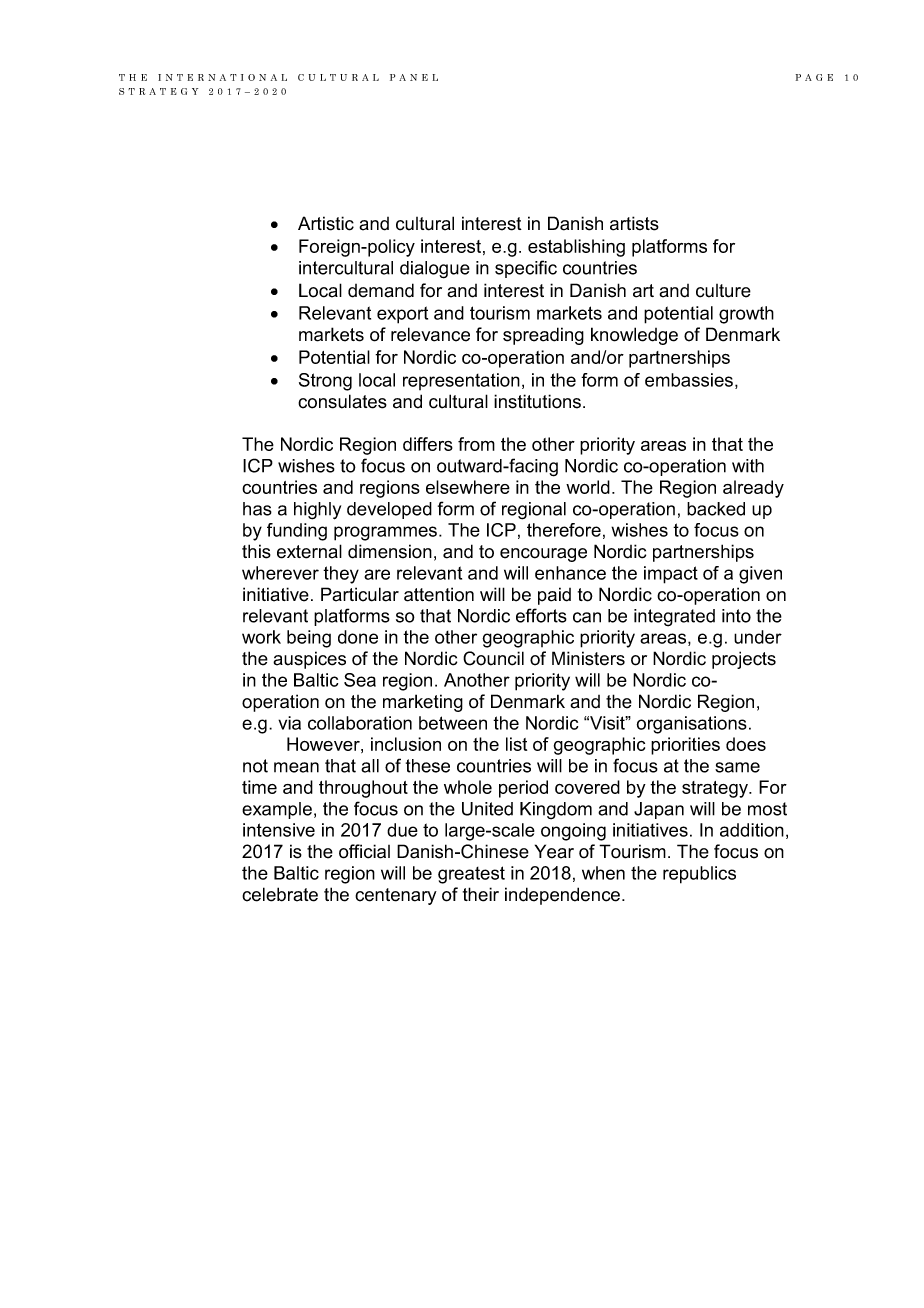 This screenshot has width=924, height=1308. Describe the element at coordinates (280, 894) in the screenshot. I see `celebrate` at that location.
